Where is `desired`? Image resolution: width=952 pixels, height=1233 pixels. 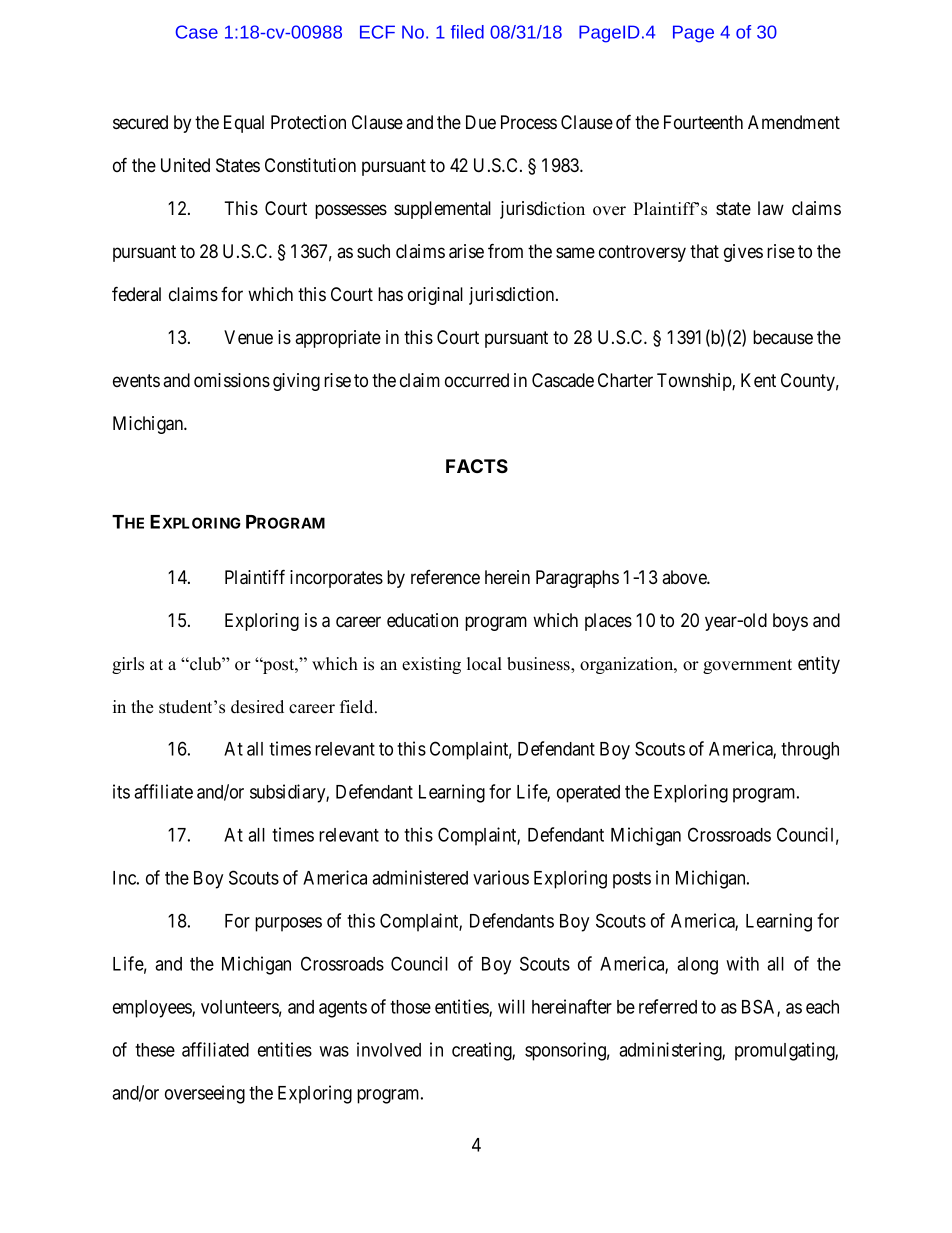
desired is located at coordinates (257, 707).
